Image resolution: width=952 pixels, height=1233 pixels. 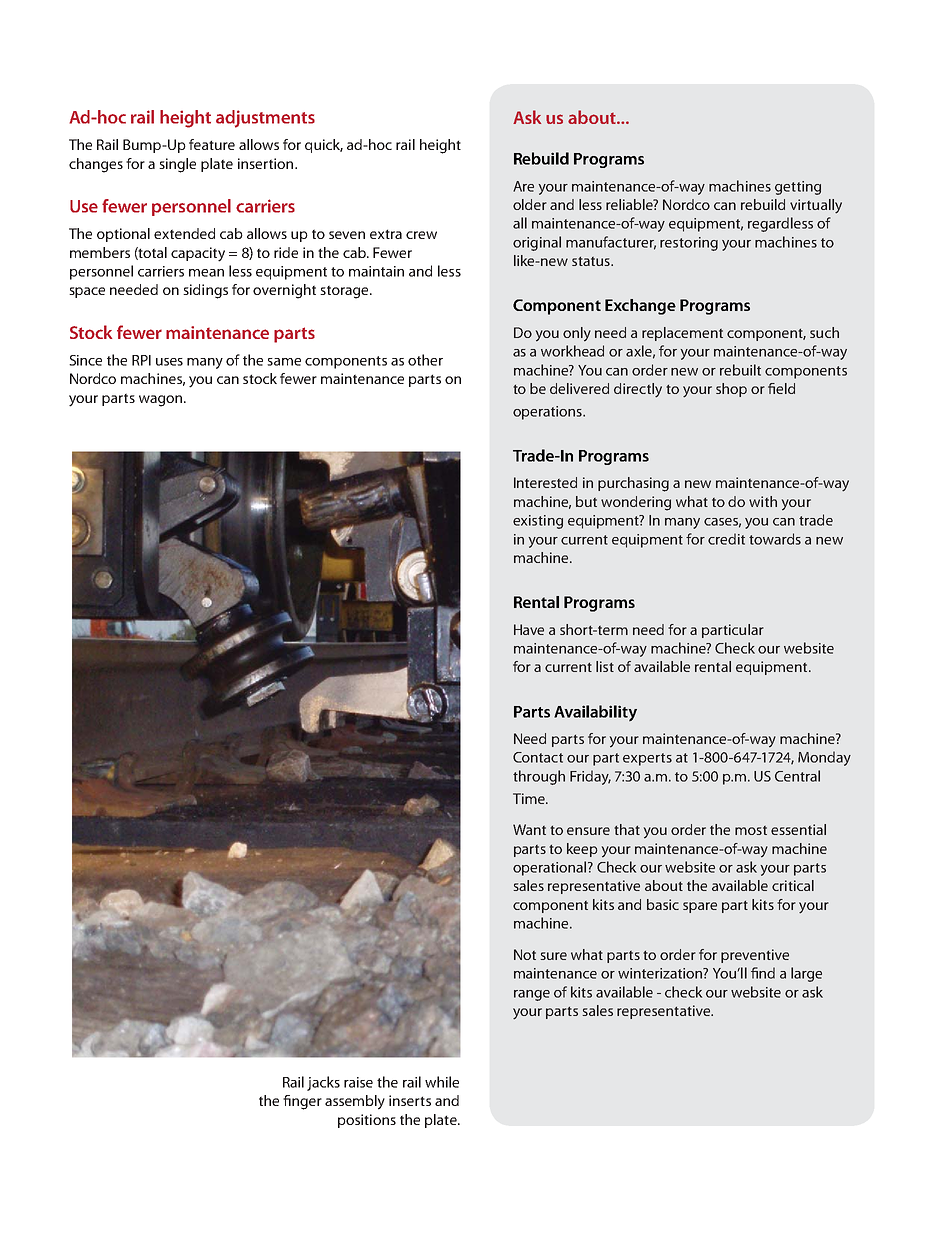 What do you see at coordinates (529, 829) in the screenshot?
I see `Want` at bounding box center [529, 829].
